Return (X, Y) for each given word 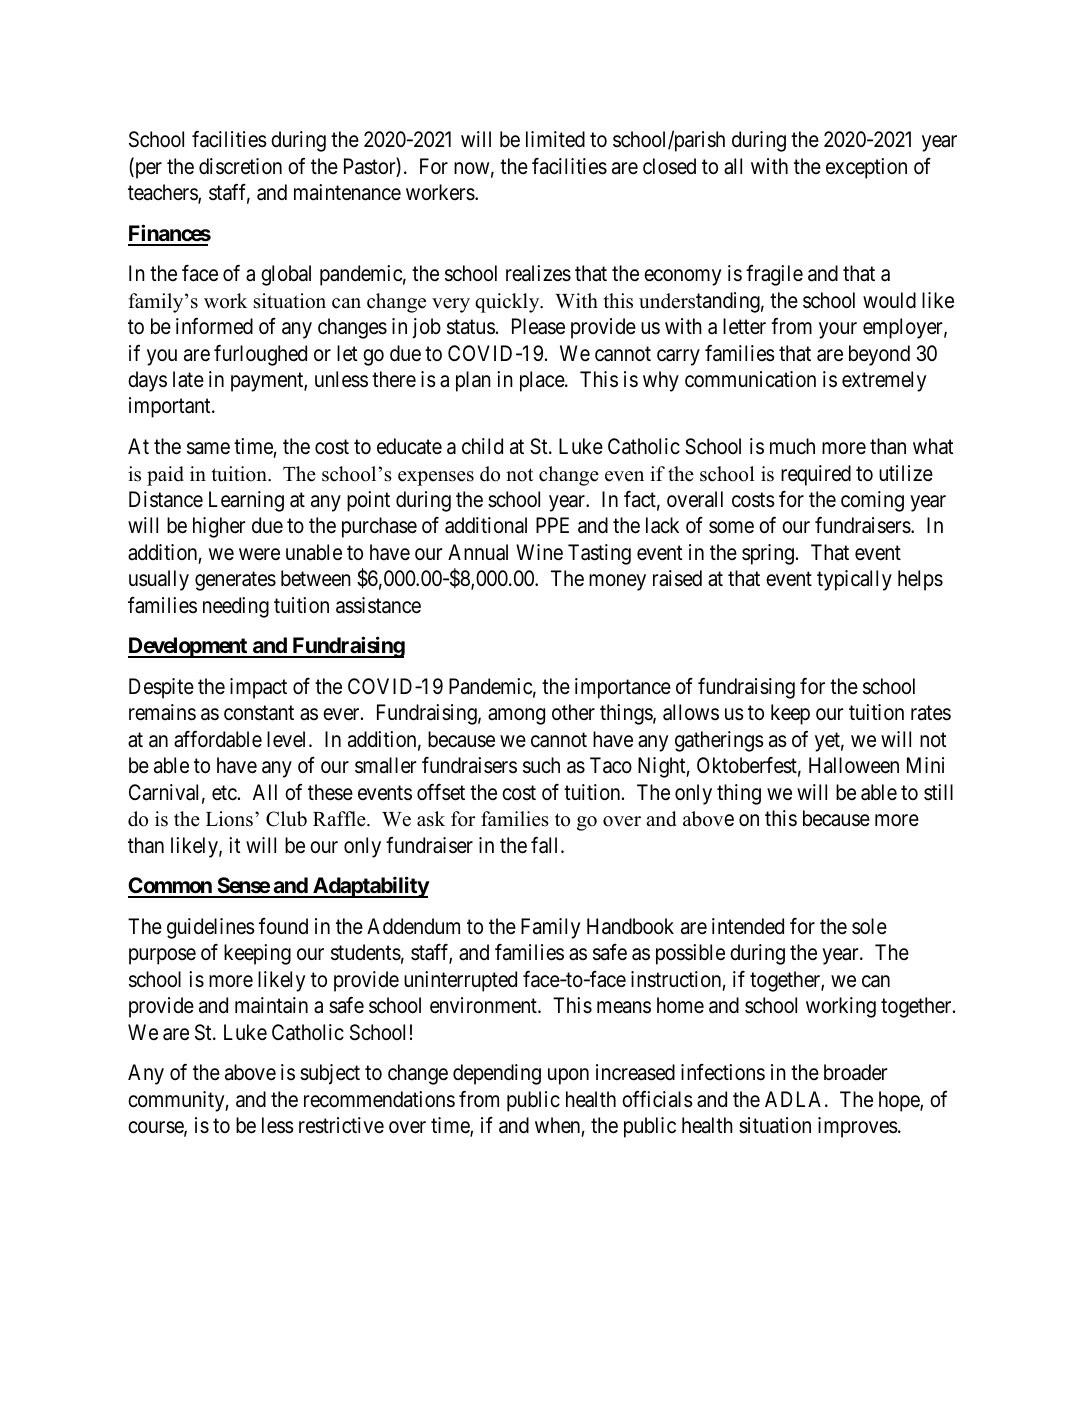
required (816, 475)
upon (568, 1077)
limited (555, 139)
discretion (240, 166)
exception (866, 168)
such (541, 765)
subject (330, 1074)
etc (224, 793)
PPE (552, 525)
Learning (246, 501)
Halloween (854, 765)
